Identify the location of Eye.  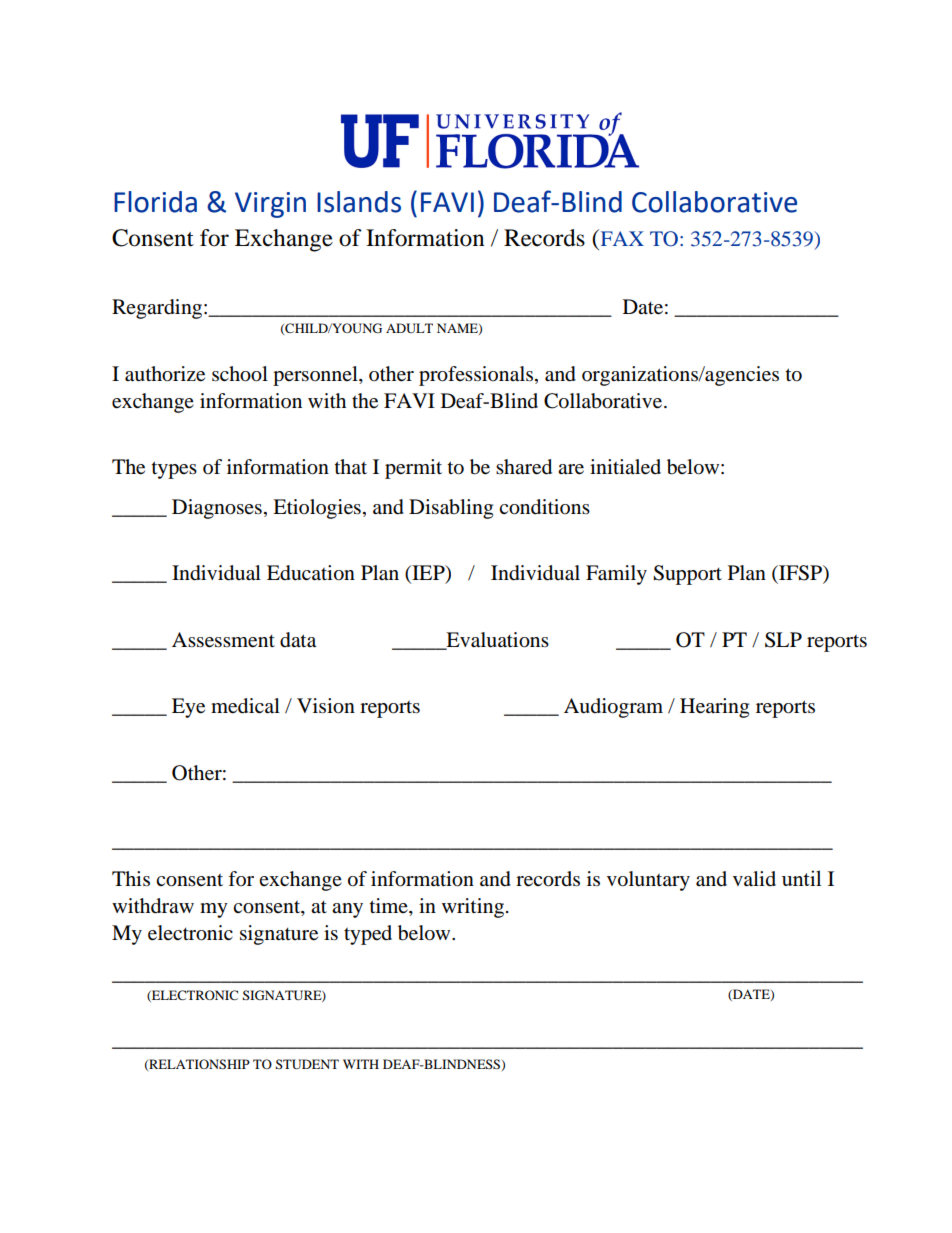
(188, 708).
